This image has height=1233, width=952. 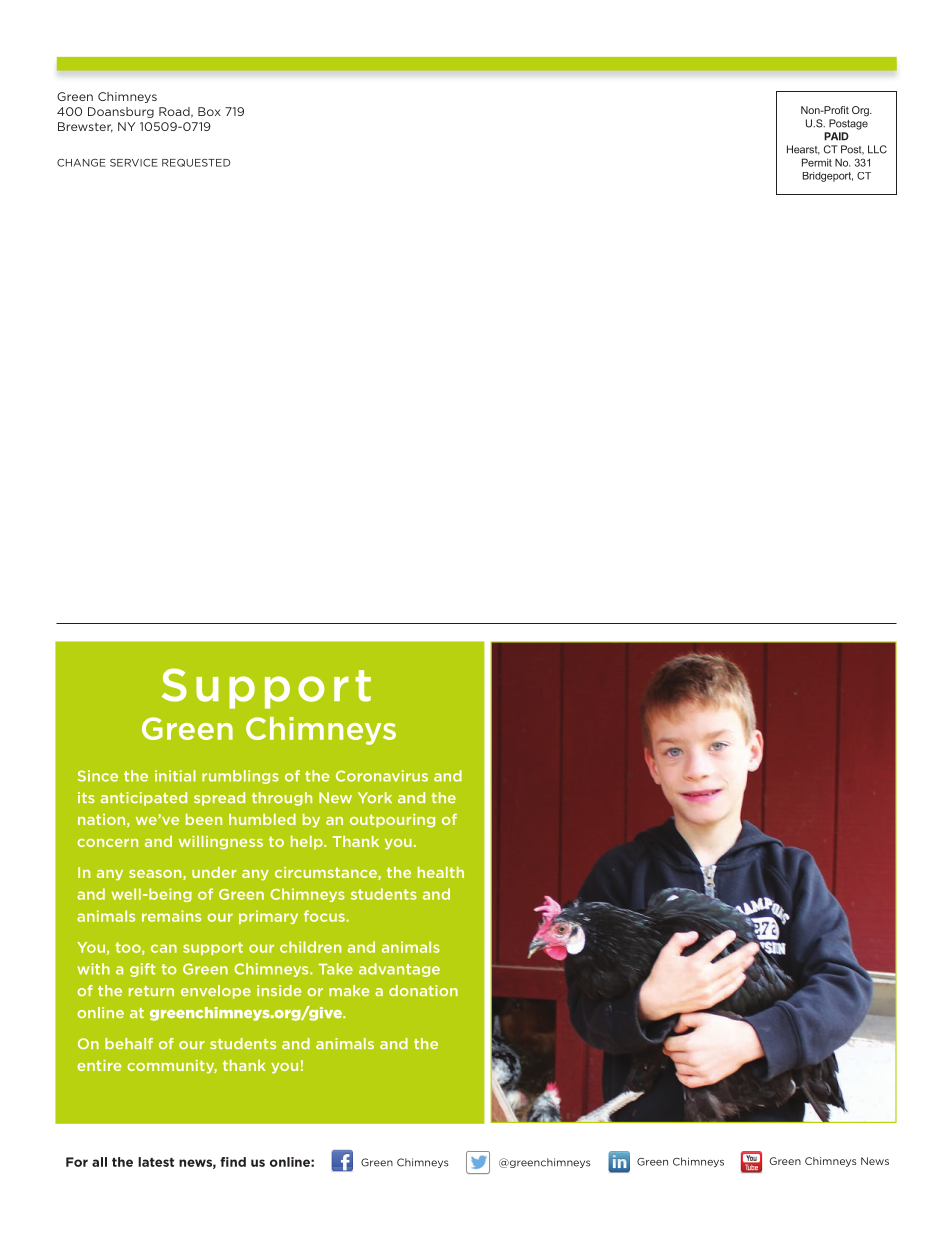 I want to click on latest, so click(x=156, y=1162).
